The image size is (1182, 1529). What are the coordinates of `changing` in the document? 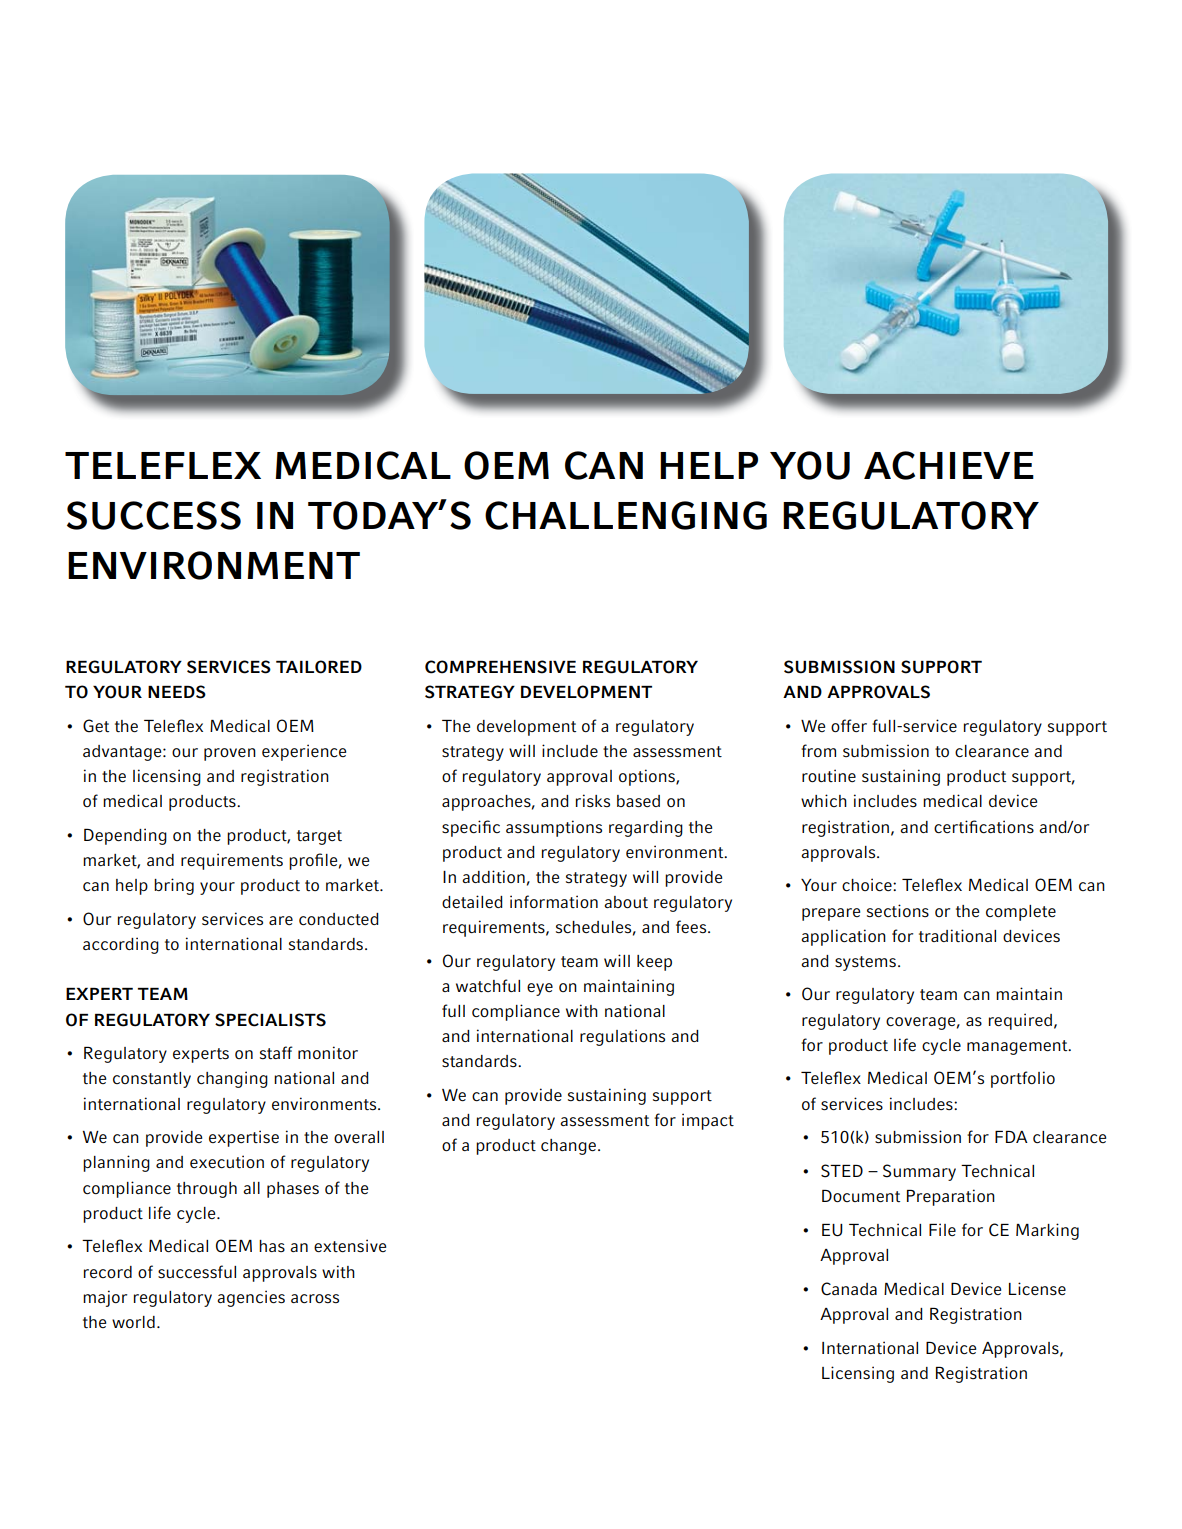 It's located at (232, 1079).
